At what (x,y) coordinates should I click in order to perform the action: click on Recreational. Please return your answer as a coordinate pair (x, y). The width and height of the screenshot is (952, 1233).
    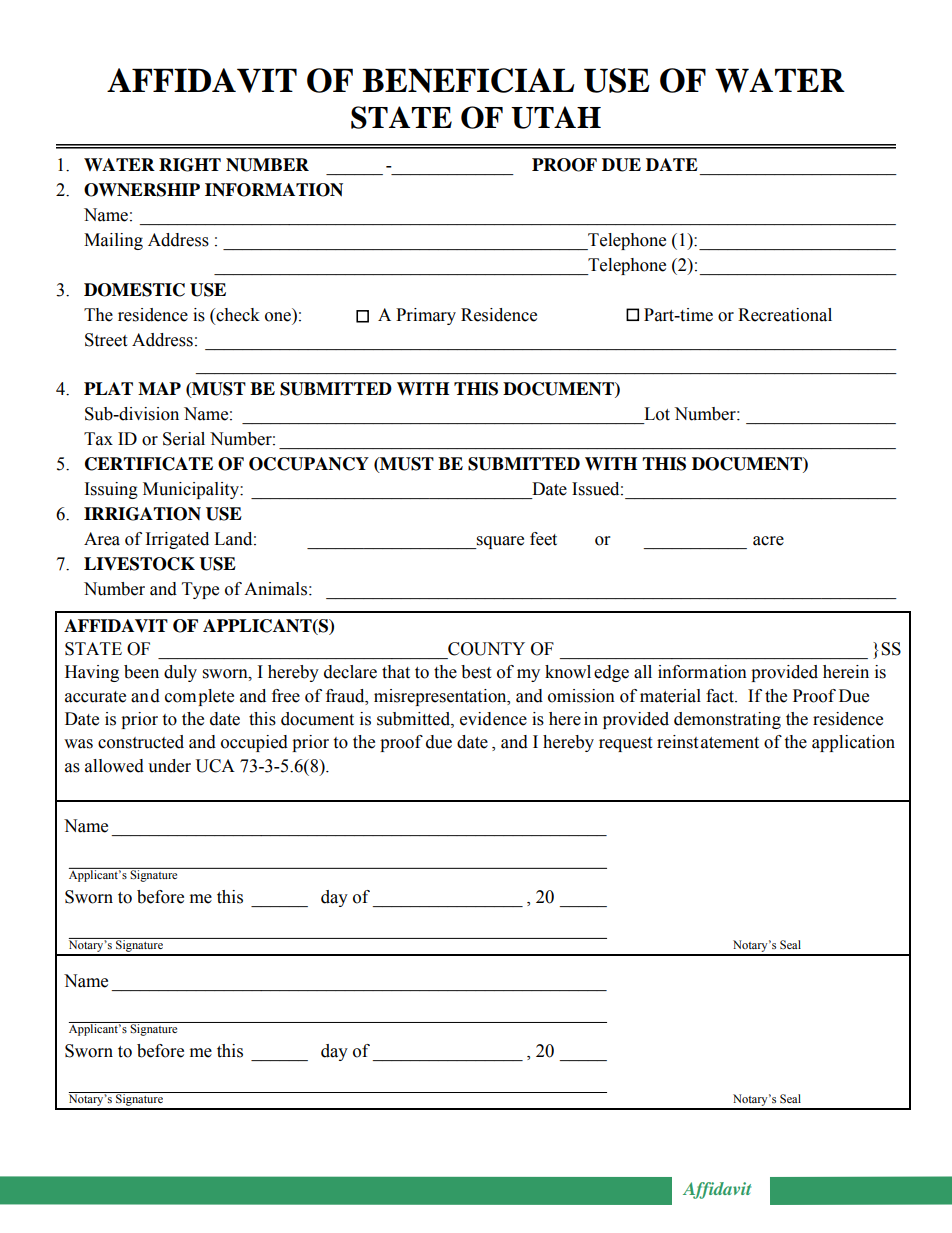
    Looking at the image, I should click on (785, 315).
